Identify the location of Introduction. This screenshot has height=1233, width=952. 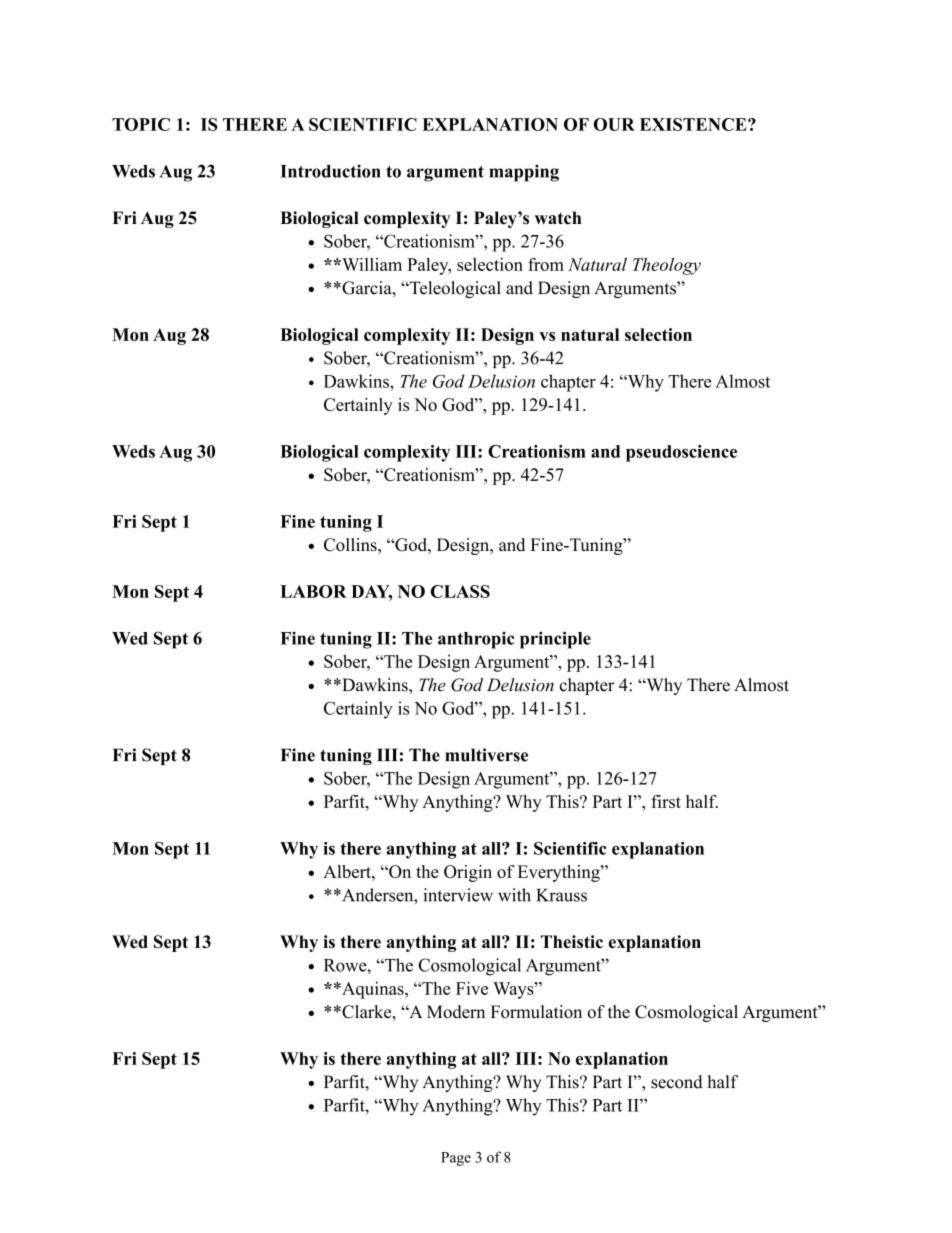
(330, 171).
